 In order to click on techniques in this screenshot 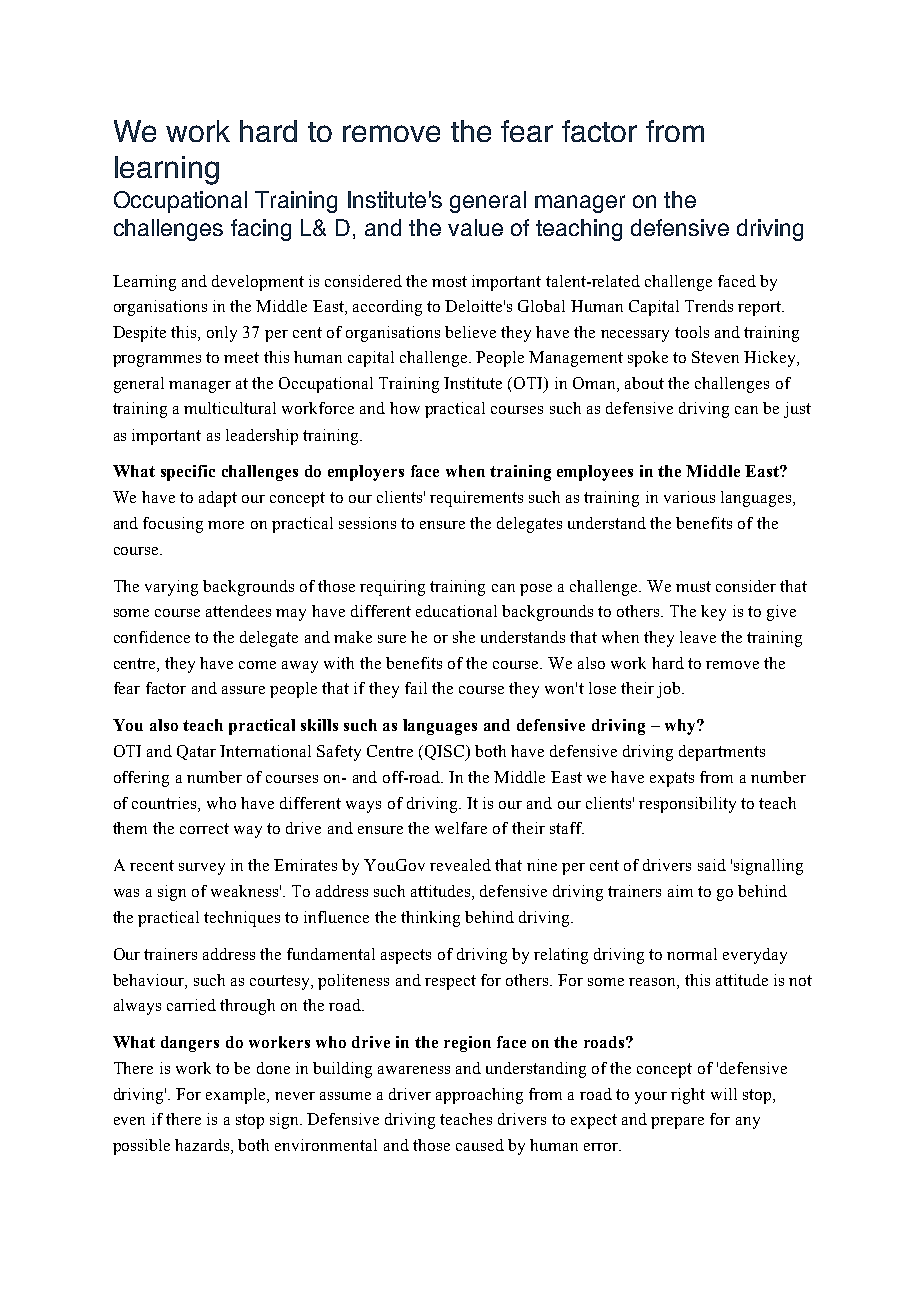, I will do `click(242, 919)`.
